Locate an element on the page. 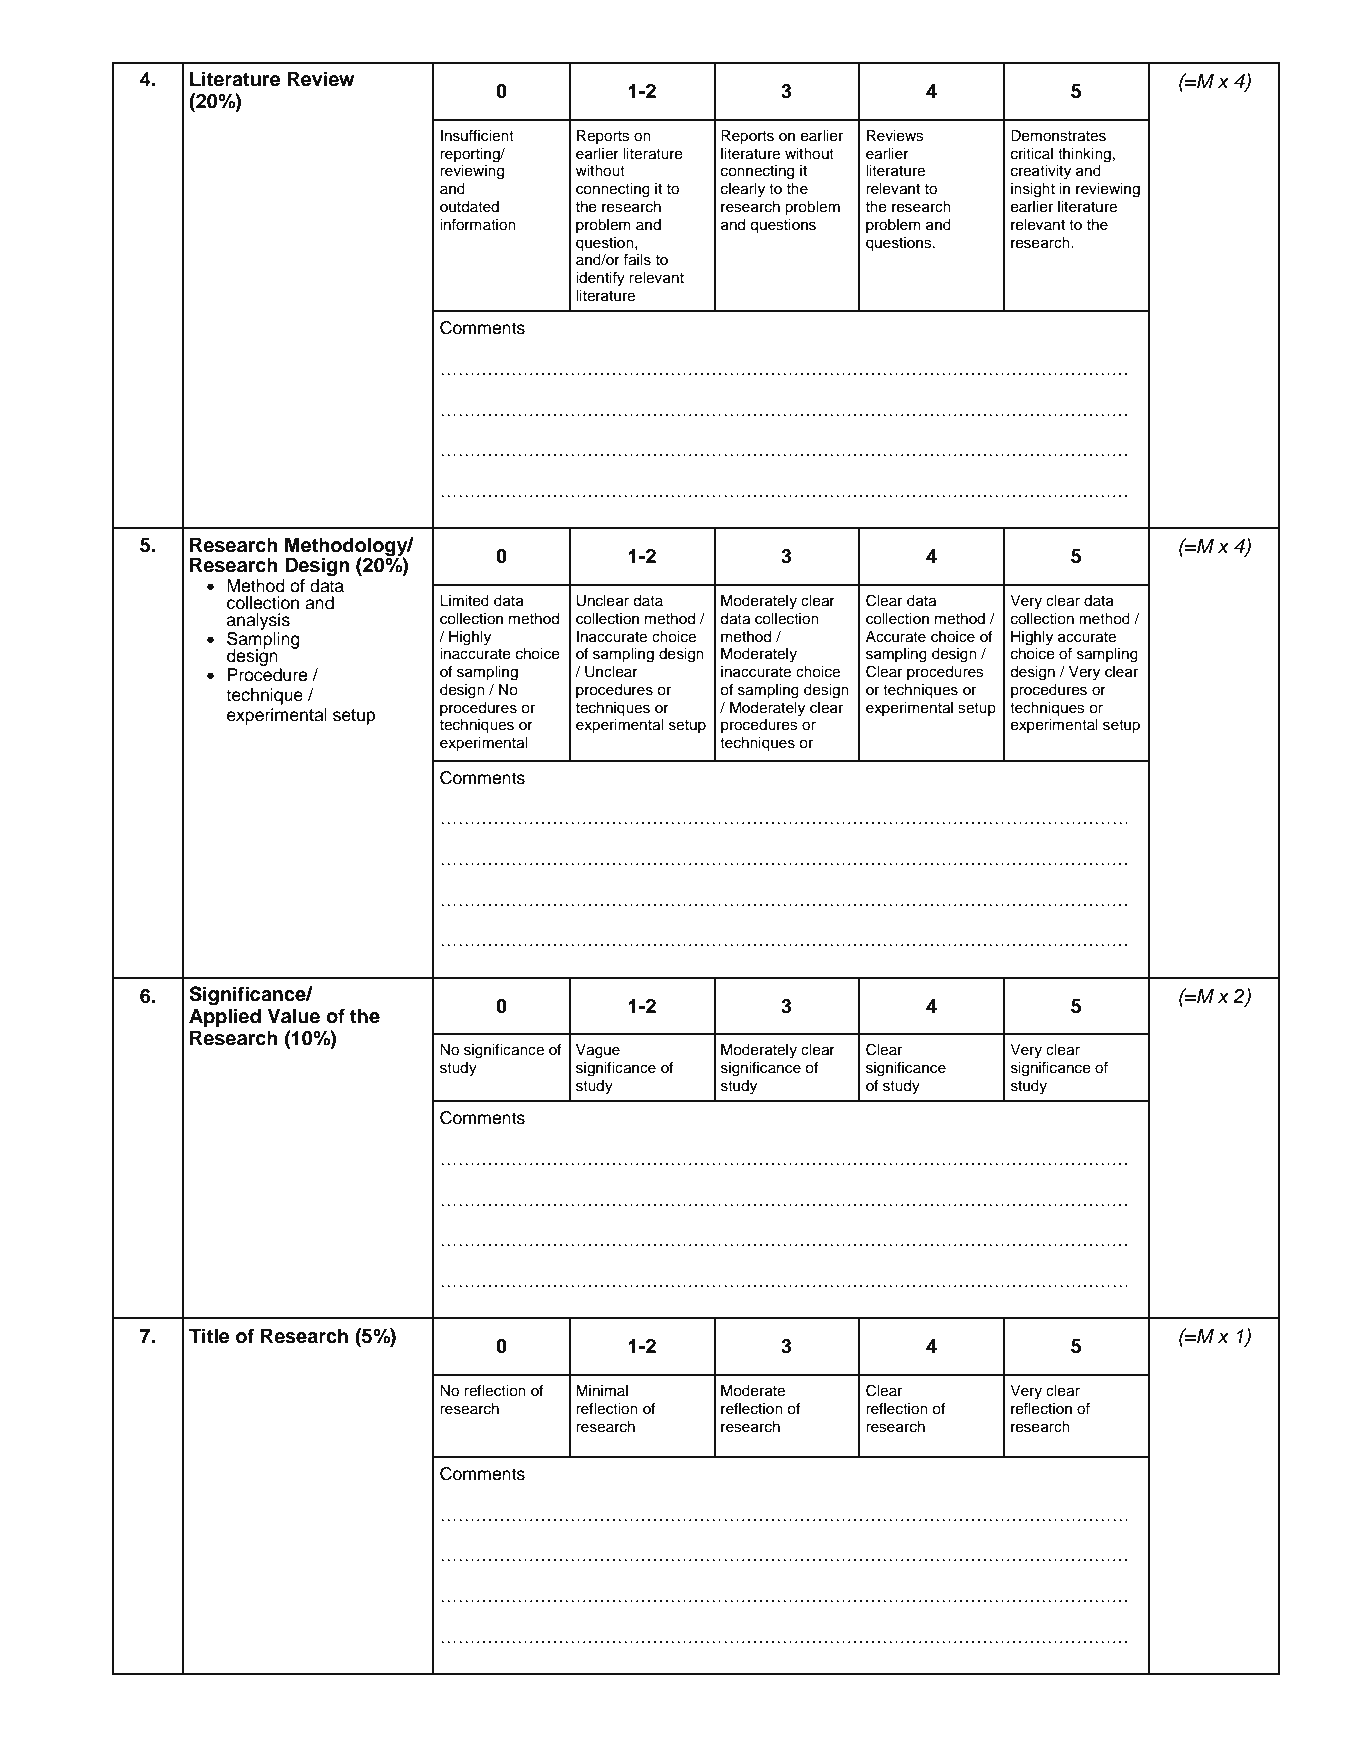  insight is located at coordinates (1033, 190).
